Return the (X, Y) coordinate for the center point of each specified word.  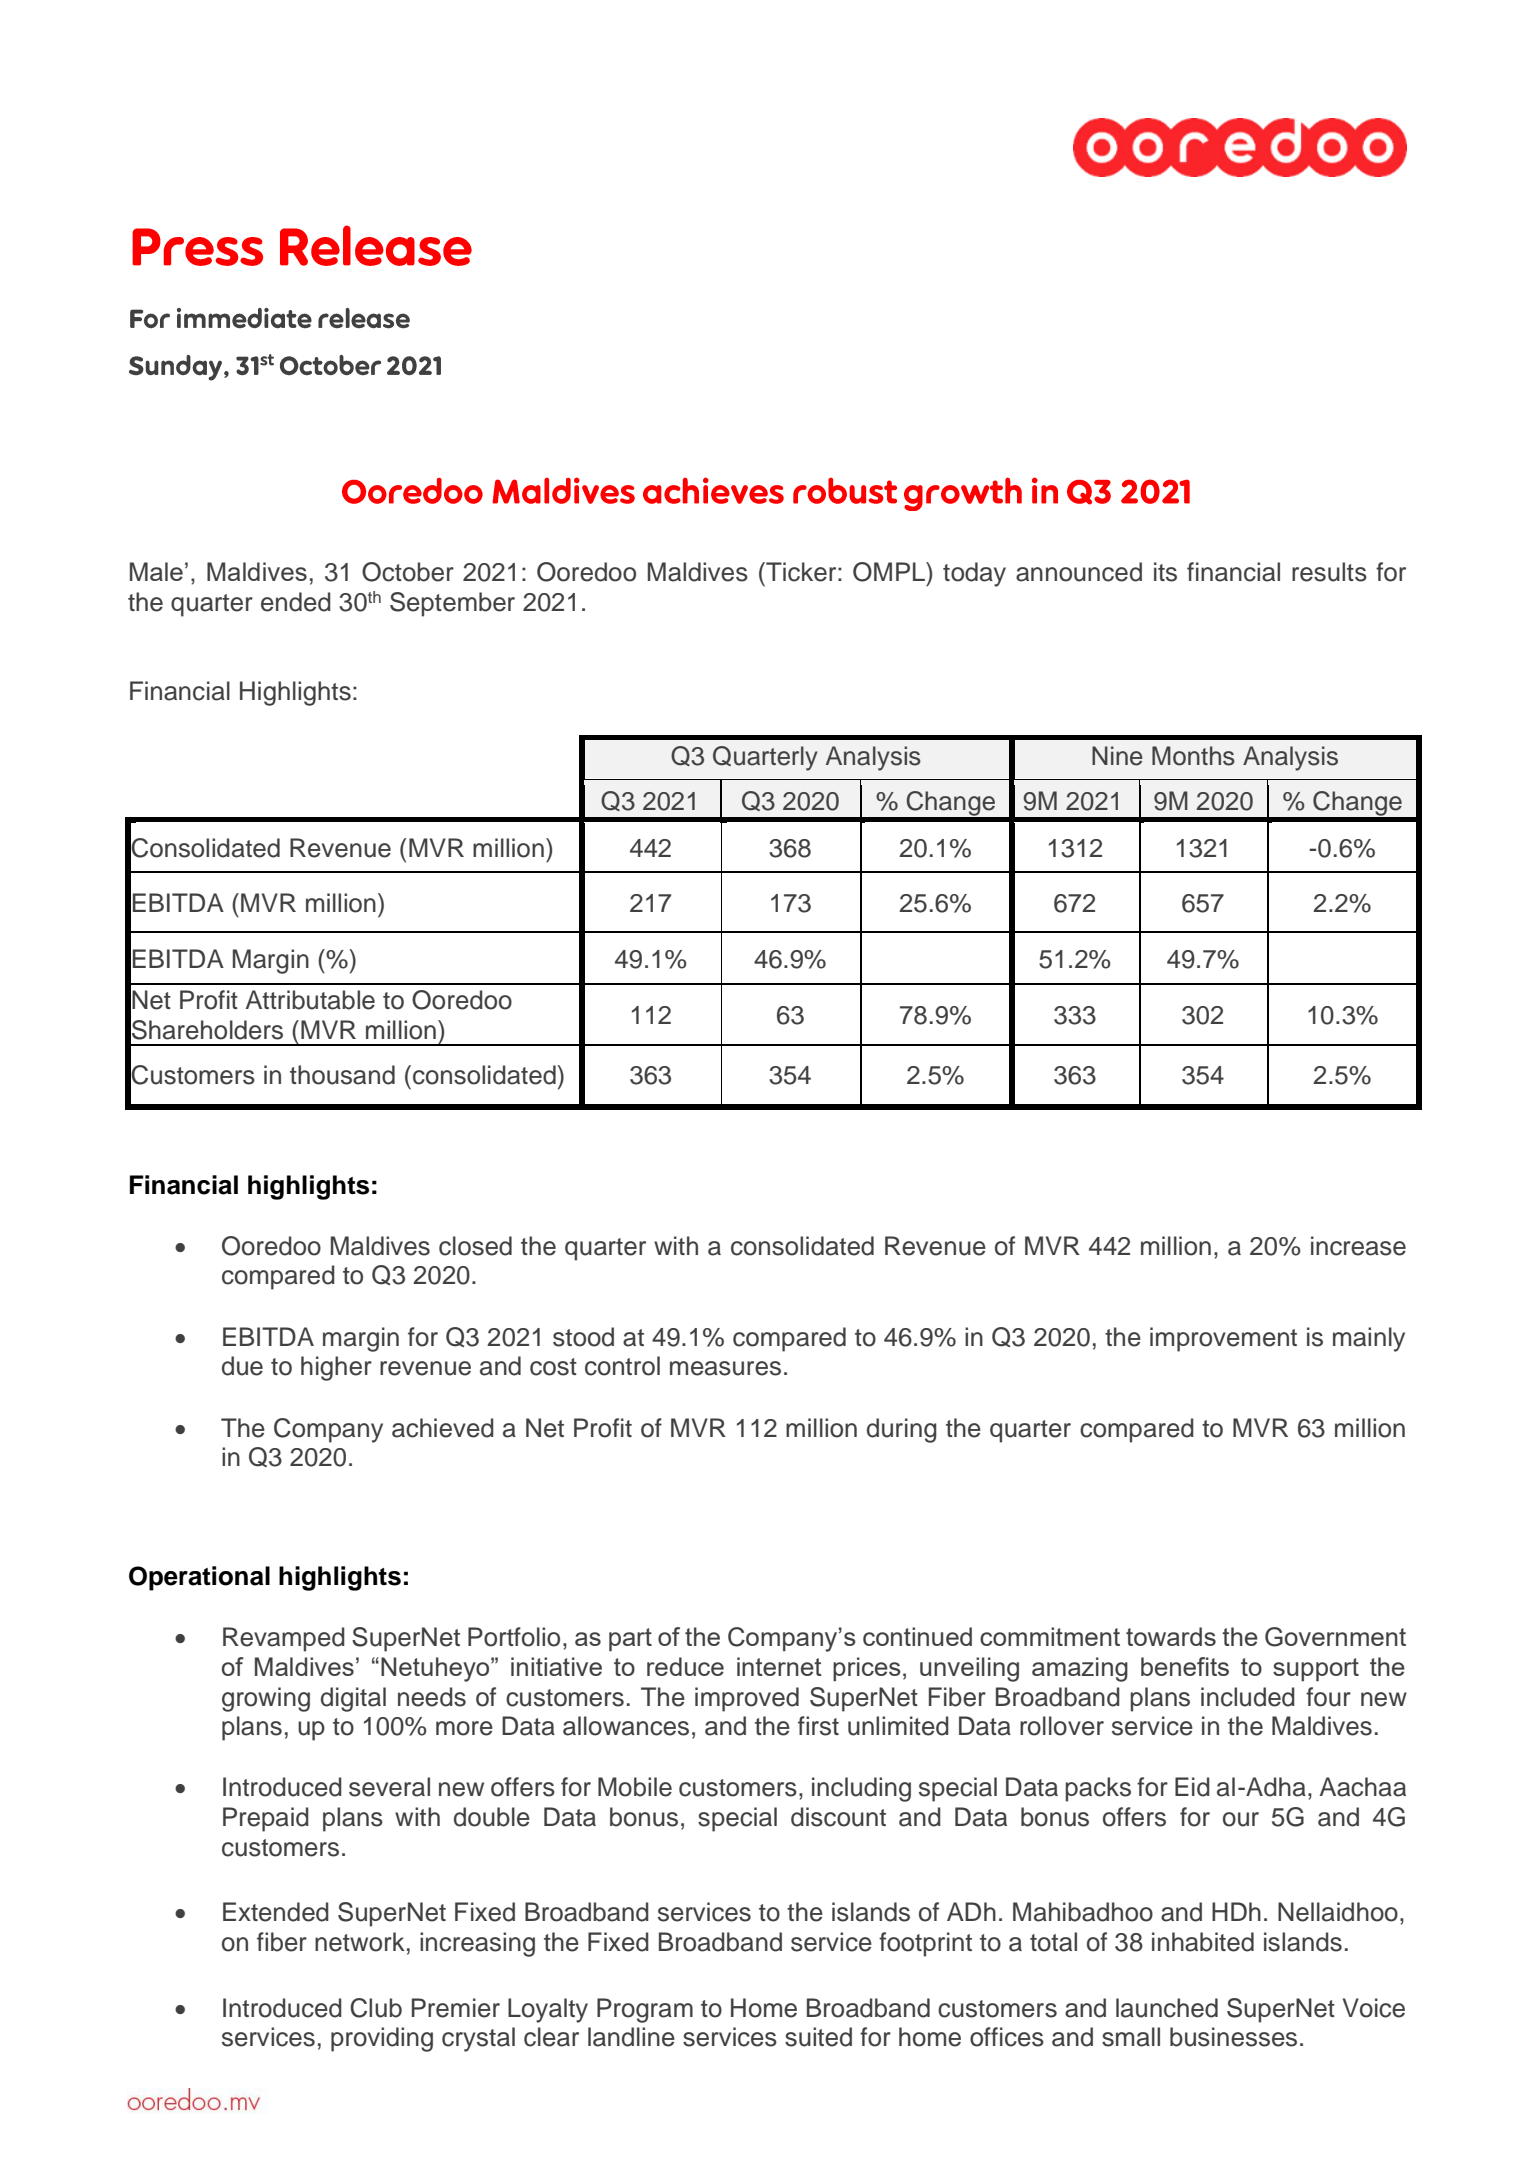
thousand (342, 1075)
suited (818, 2037)
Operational (199, 1578)
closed (475, 1246)
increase (1358, 1246)
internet (779, 1666)
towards (1171, 1636)
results (1329, 572)
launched (1167, 2008)
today (974, 574)
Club (376, 2008)
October (408, 572)
